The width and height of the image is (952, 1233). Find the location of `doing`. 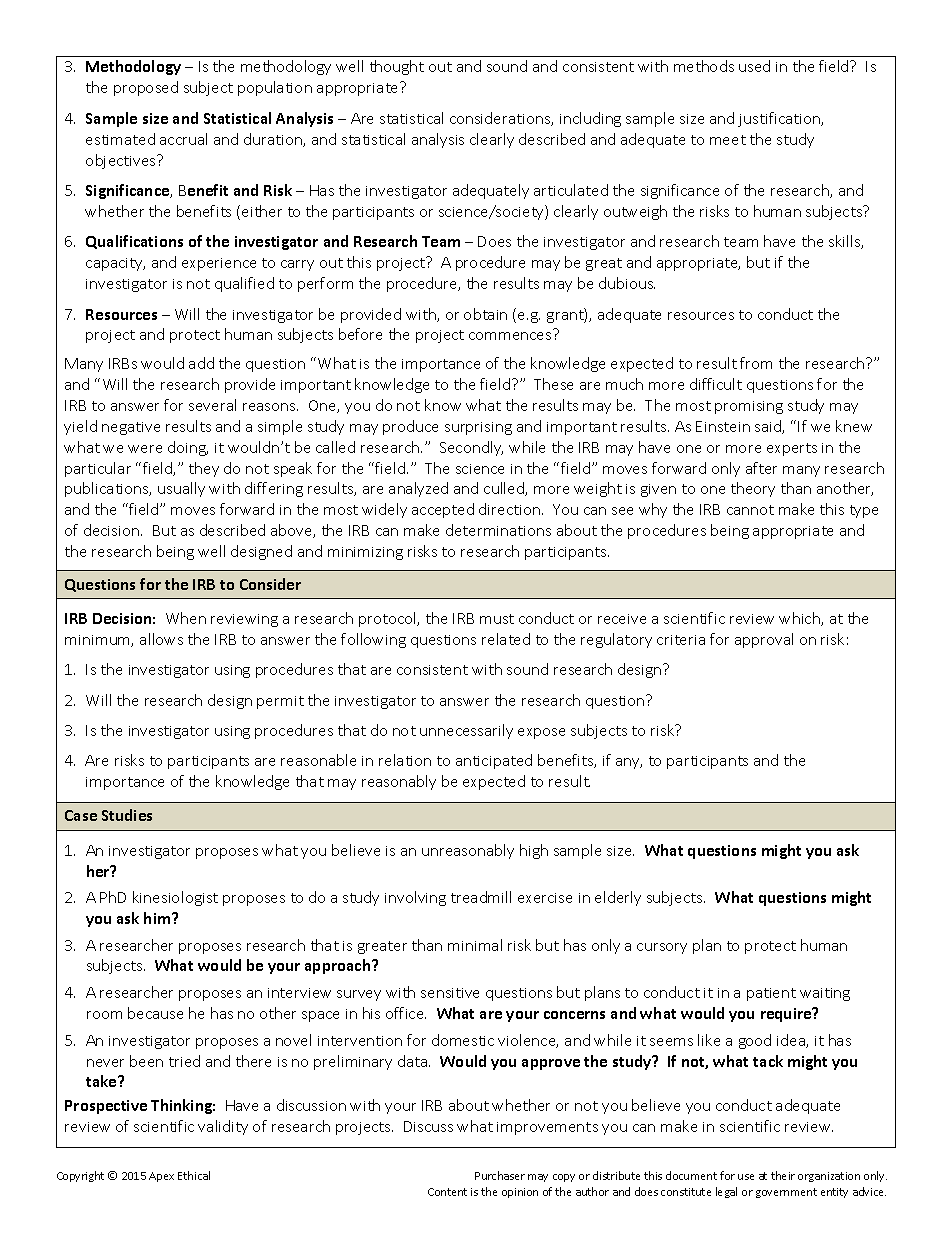

doing is located at coordinates (188, 448).
